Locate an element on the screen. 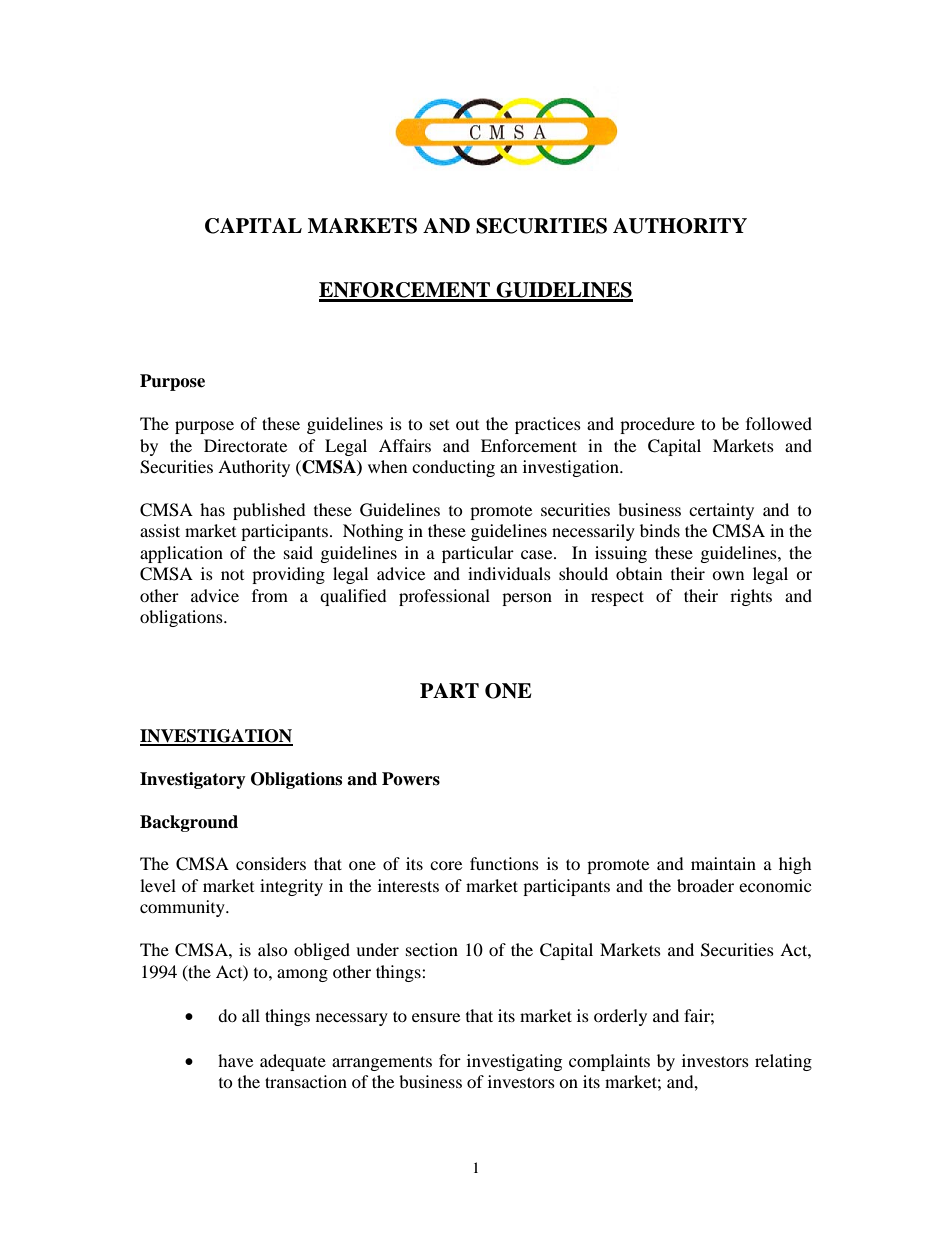 This screenshot has width=952, height=1233. procedure is located at coordinates (657, 425).
